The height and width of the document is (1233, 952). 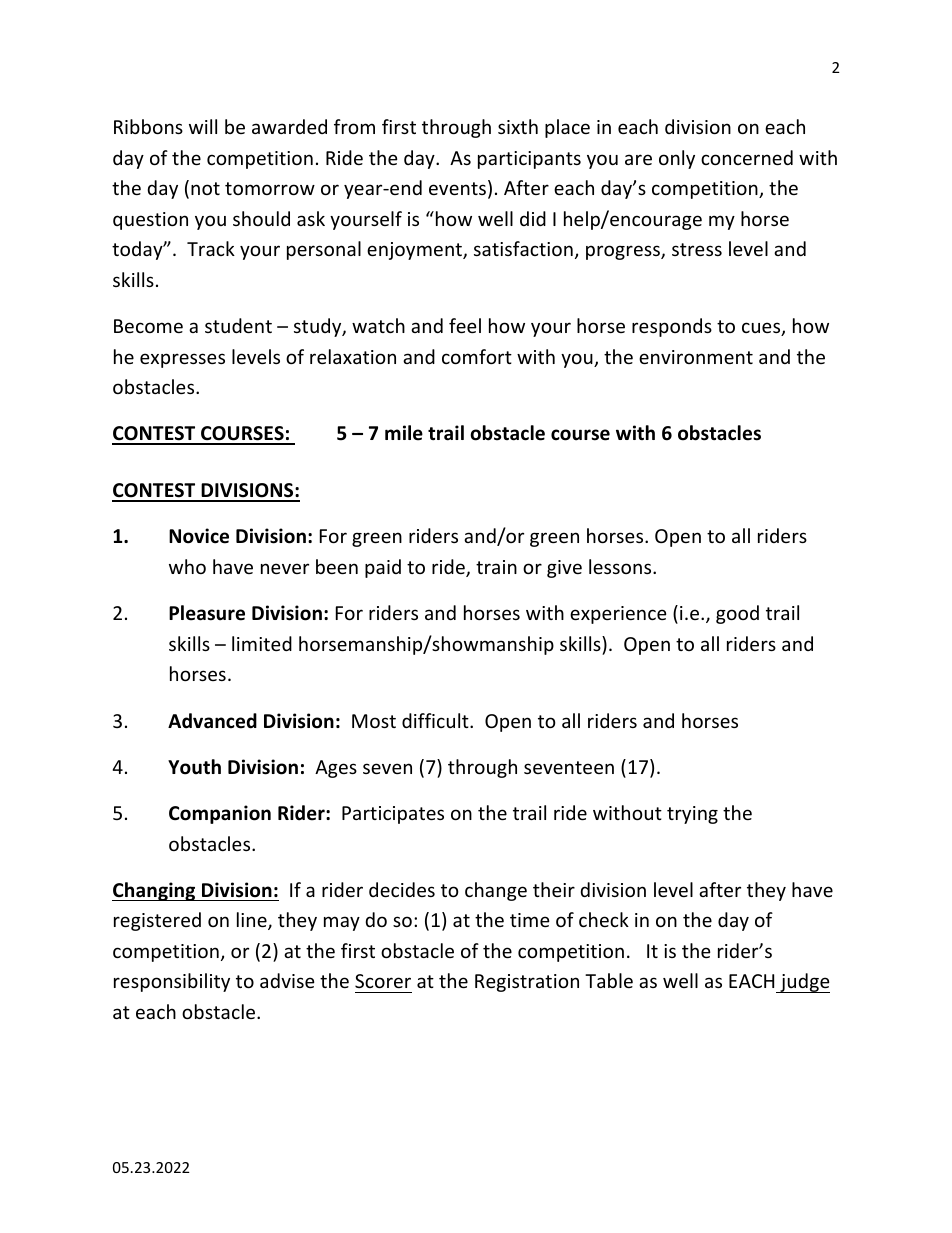 I want to click on line, so click(x=253, y=921).
